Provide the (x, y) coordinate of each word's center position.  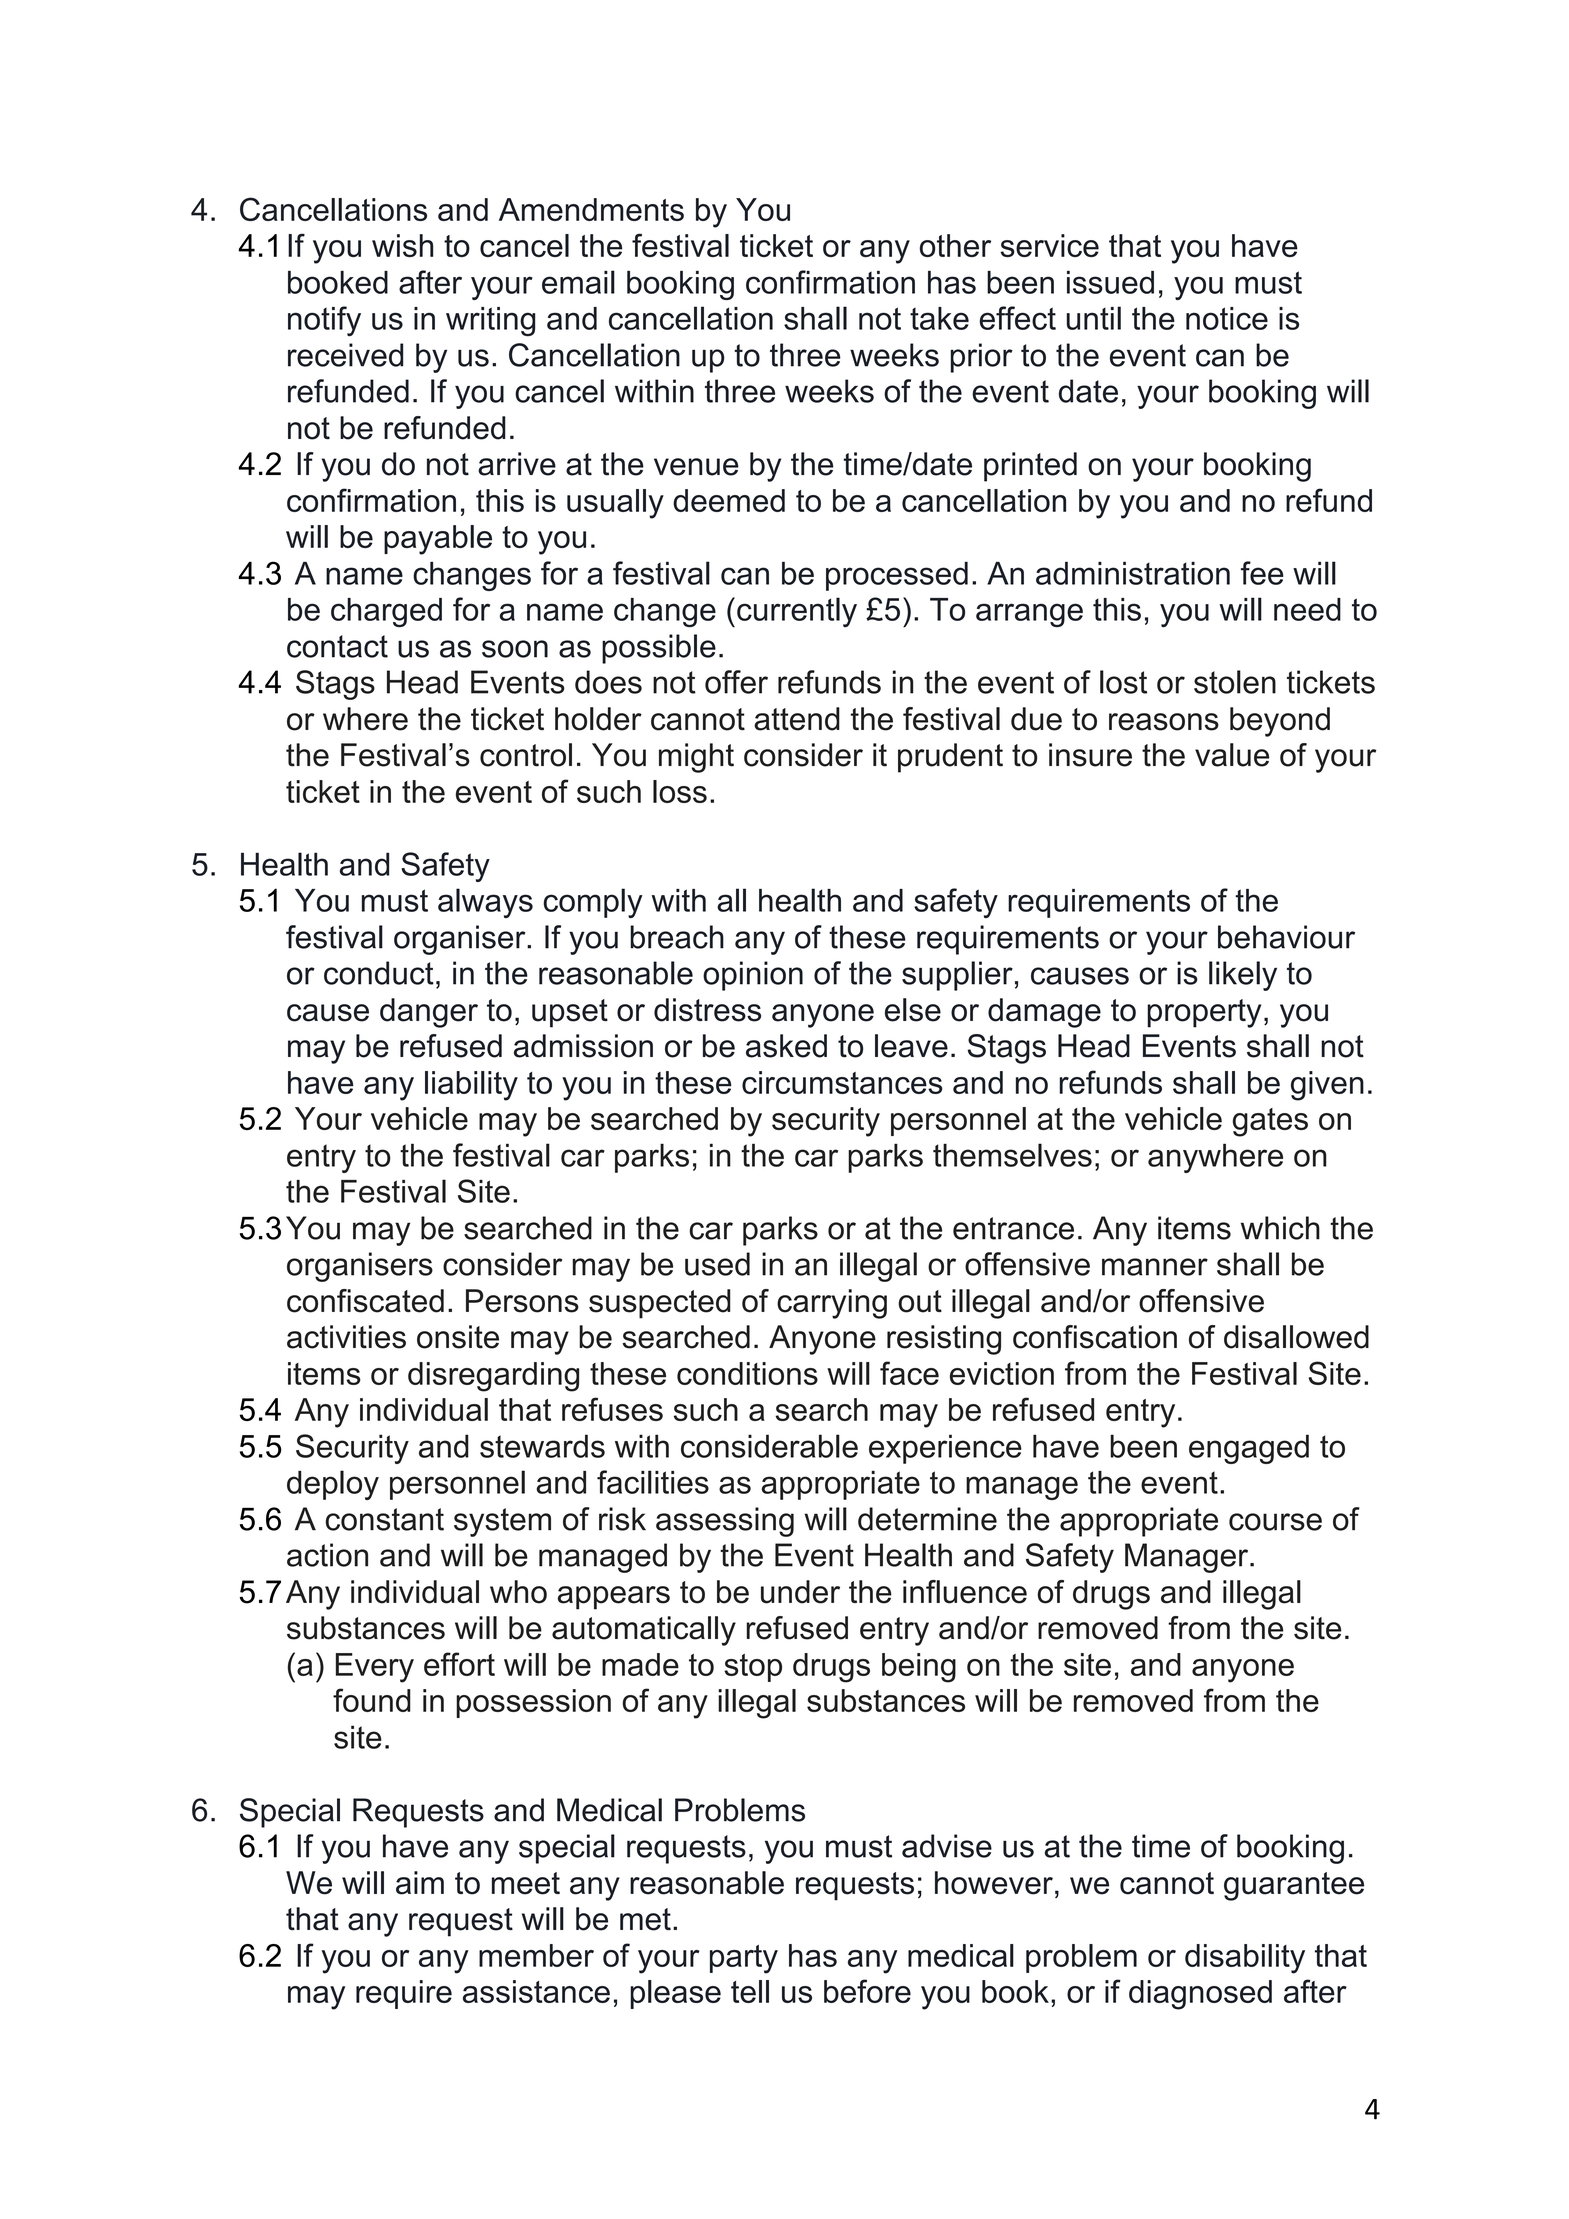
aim (420, 1883)
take (939, 318)
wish (402, 245)
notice (1227, 318)
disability (1245, 1959)
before (867, 1991)
